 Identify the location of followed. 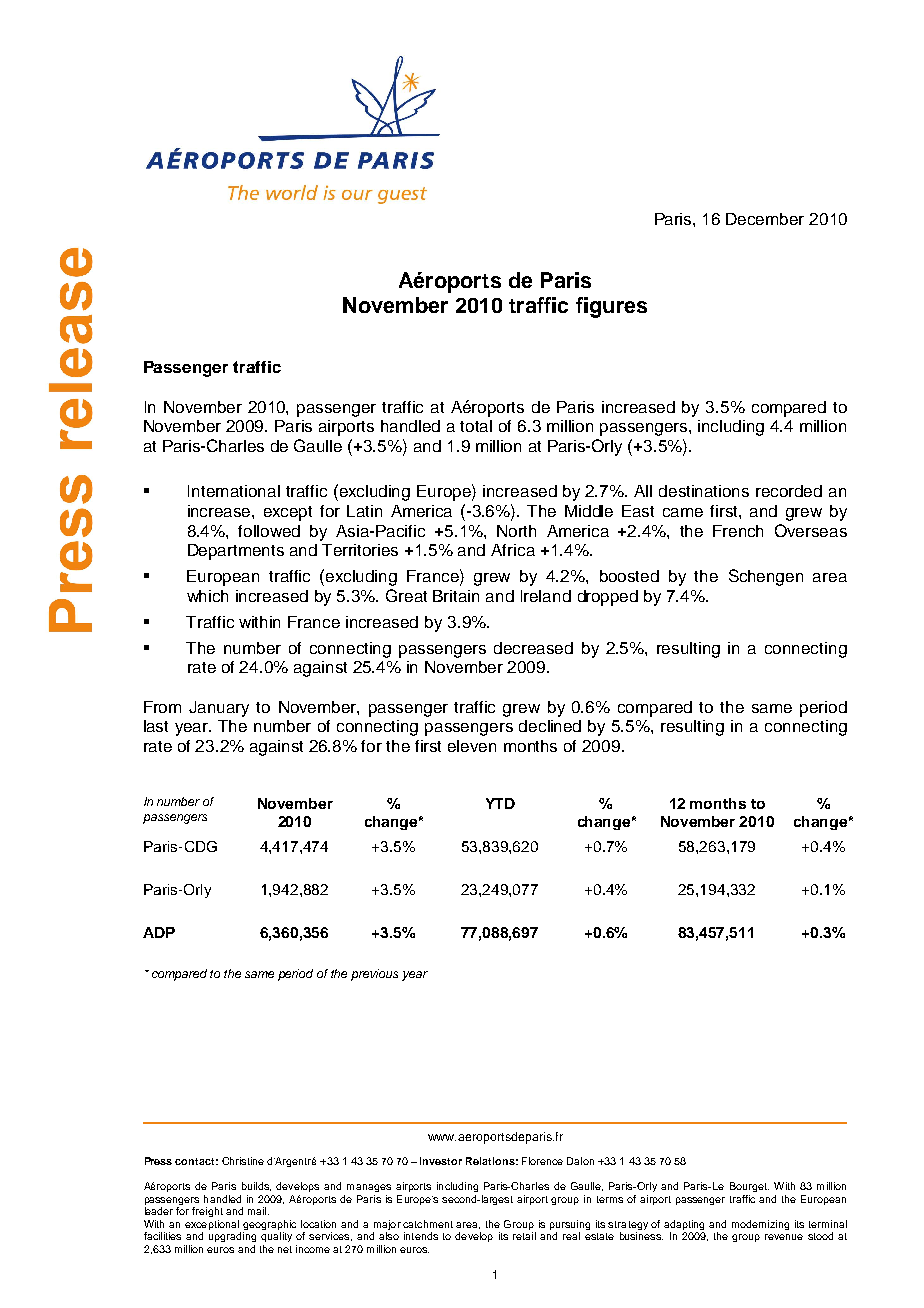
(269, 531).
